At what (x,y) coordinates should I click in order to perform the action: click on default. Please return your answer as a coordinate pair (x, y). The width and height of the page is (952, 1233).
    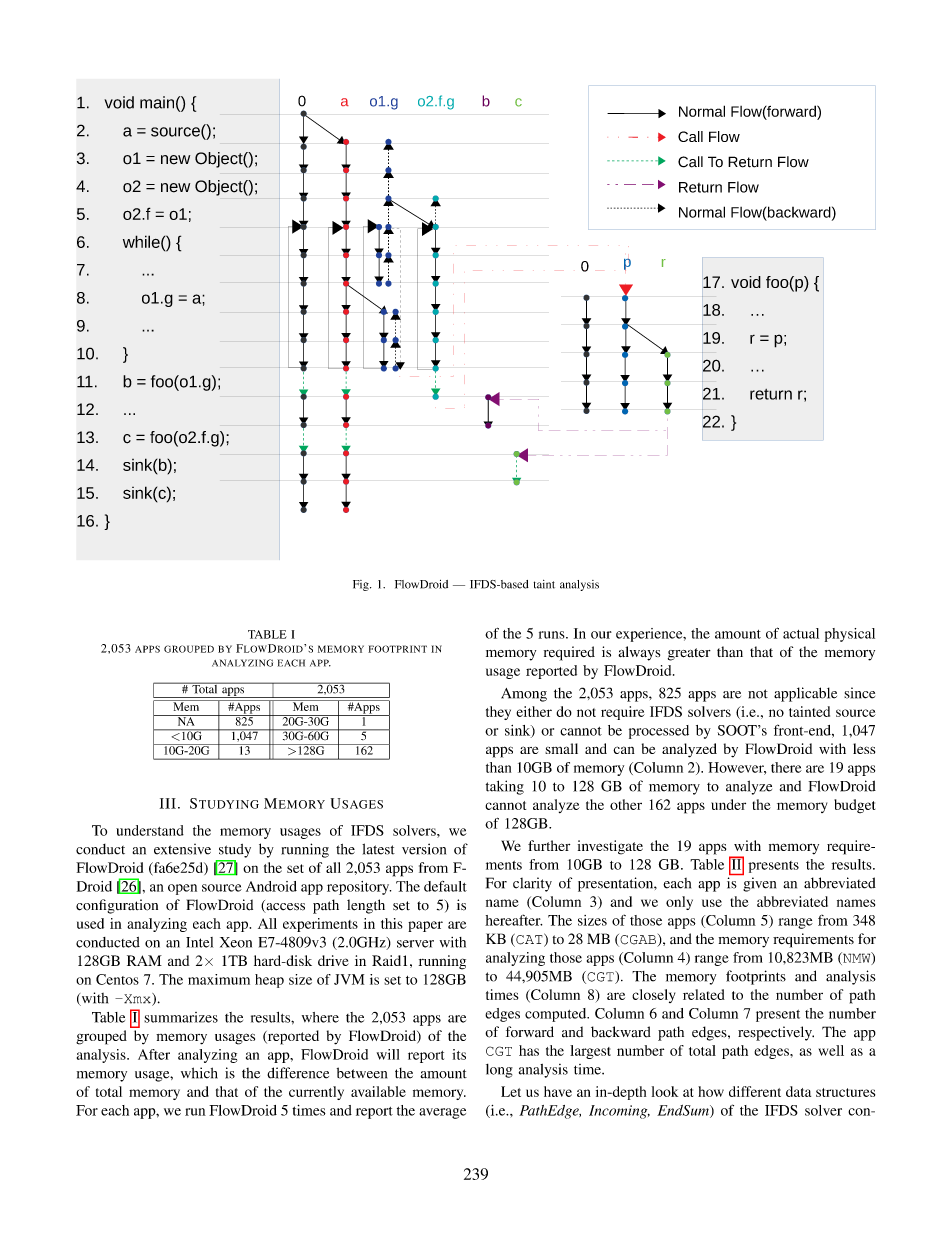
    Looking at the image, I should click on (445, 886).
